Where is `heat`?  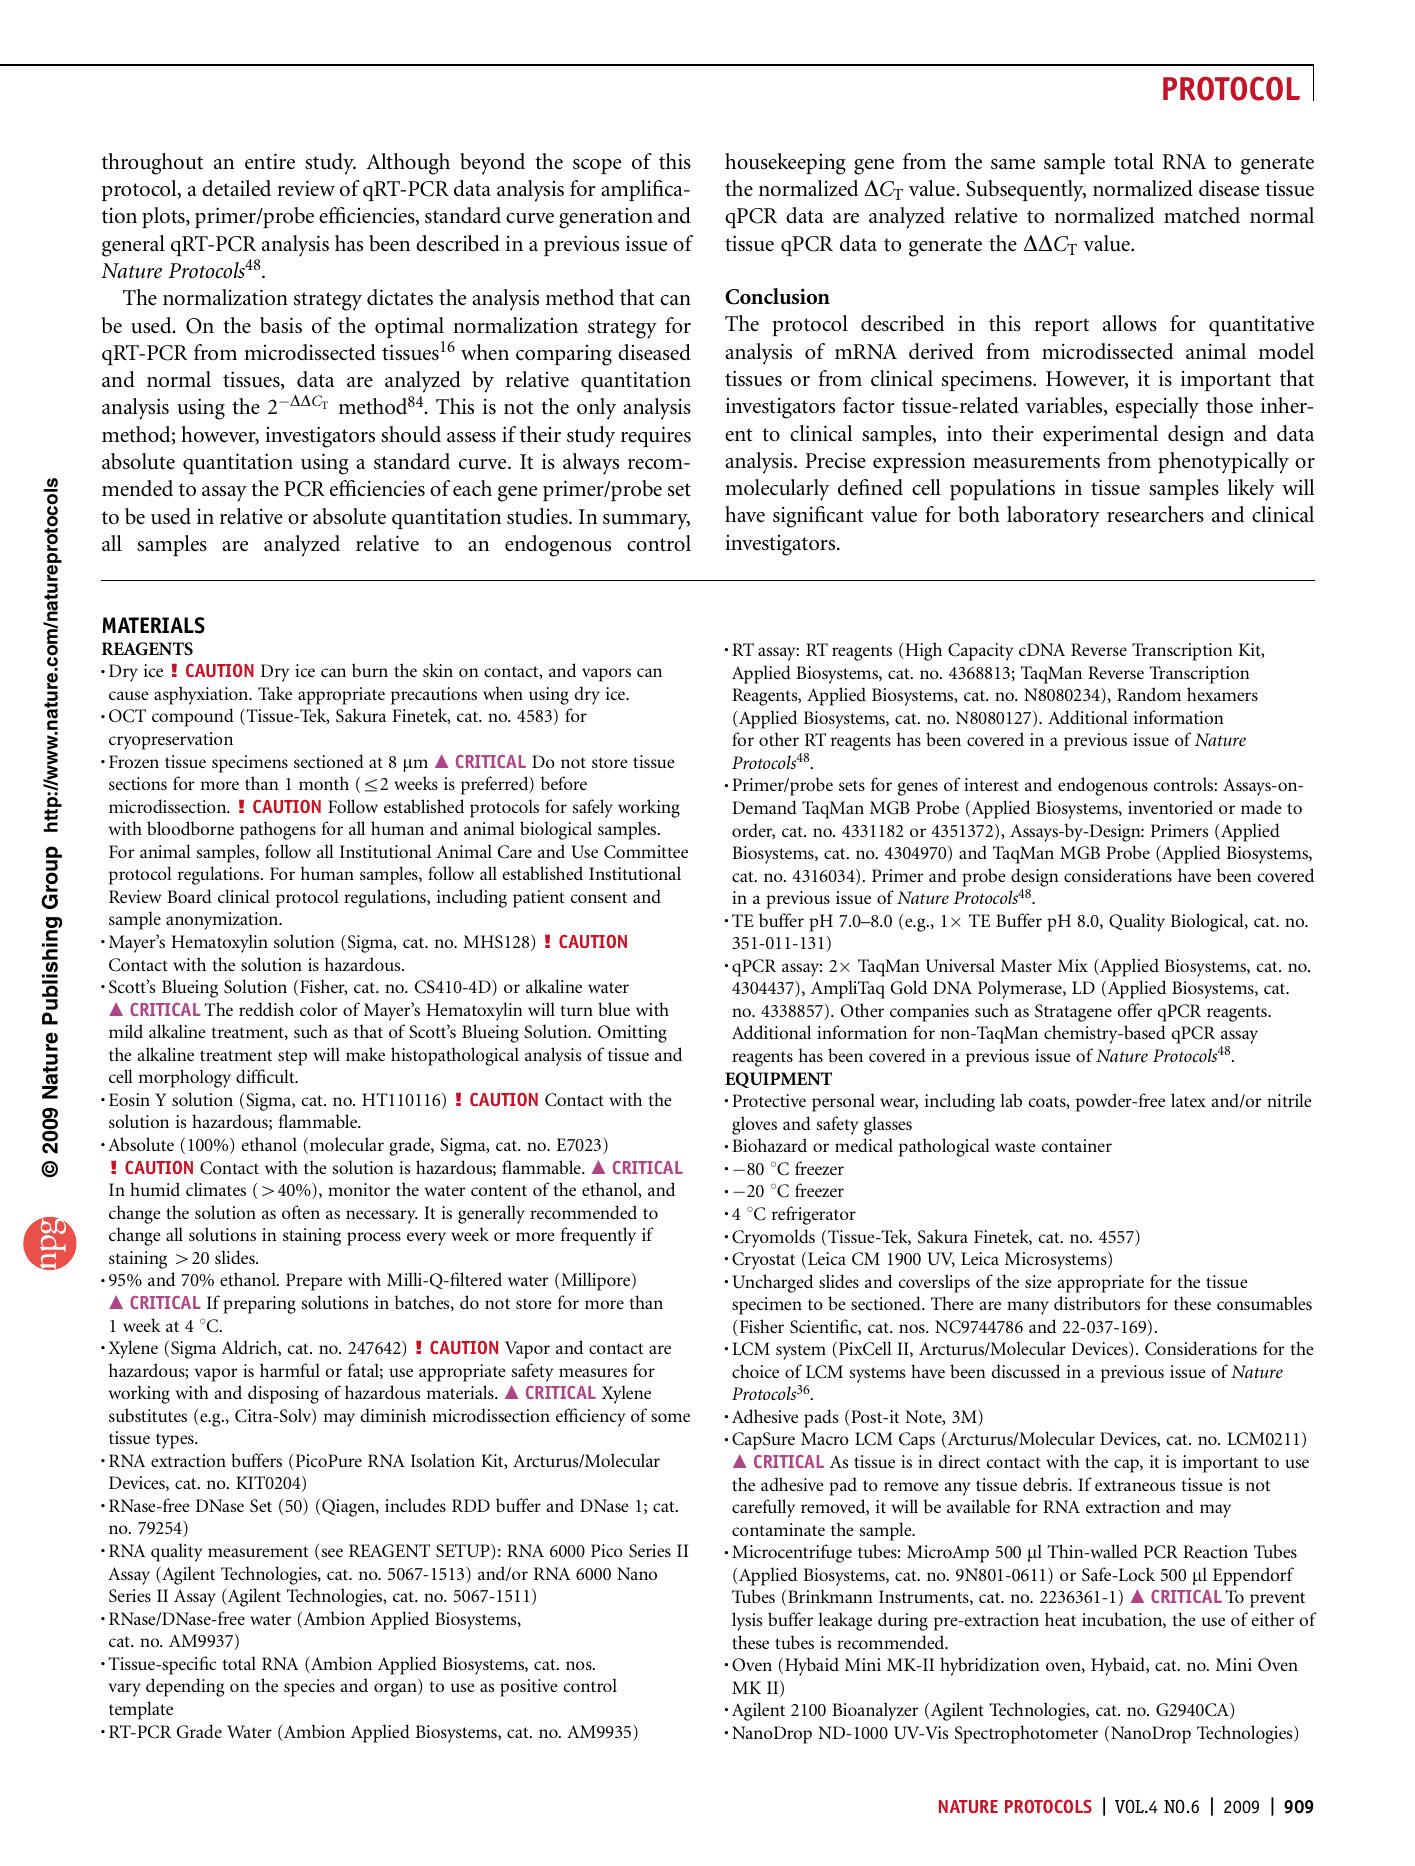
heat is located at coordinates (1060, 1619).
